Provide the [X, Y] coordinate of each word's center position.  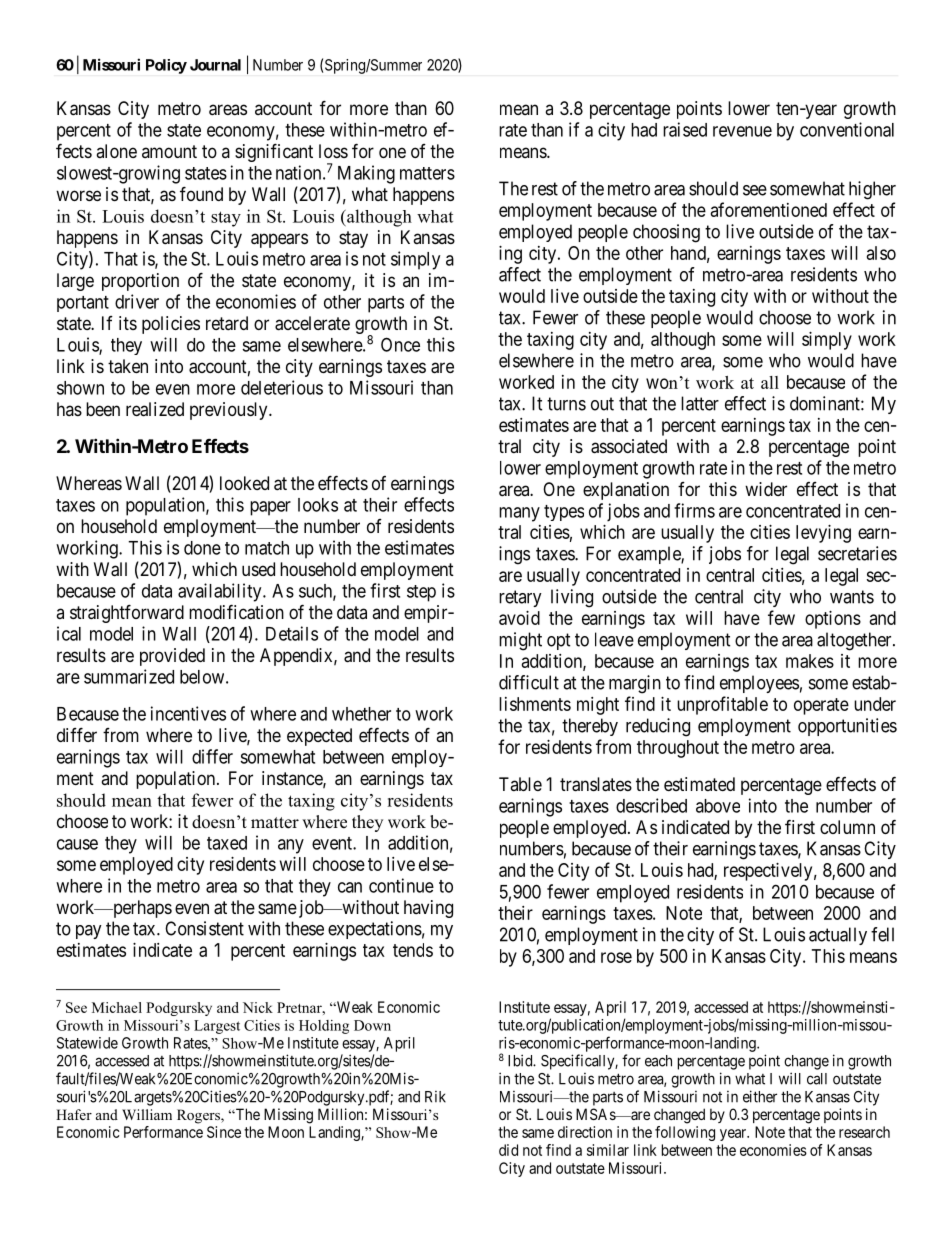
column [847, 827]
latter [700, 403]
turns [566, 404]
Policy [166, 66]
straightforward [127, 613]
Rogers [199, 1116]
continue [401, 885]
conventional [847, 129]
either [760, 1096]
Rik [435, 1097]
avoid [519, 618]
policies [171, 325]
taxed [227, 843]
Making [366, 174]
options [833, 620]
